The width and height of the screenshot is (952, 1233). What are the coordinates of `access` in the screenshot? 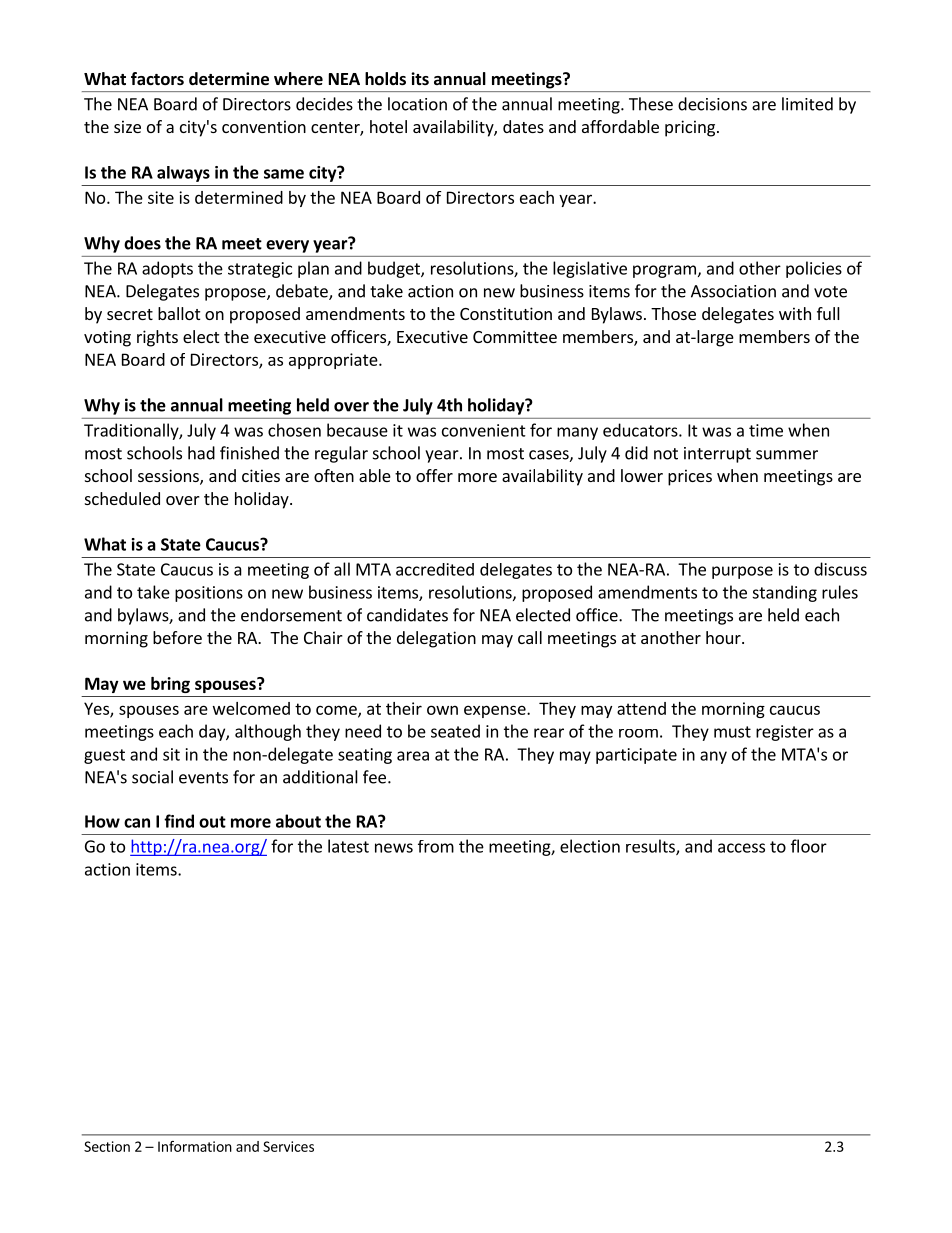 It's located at (741, 848).
